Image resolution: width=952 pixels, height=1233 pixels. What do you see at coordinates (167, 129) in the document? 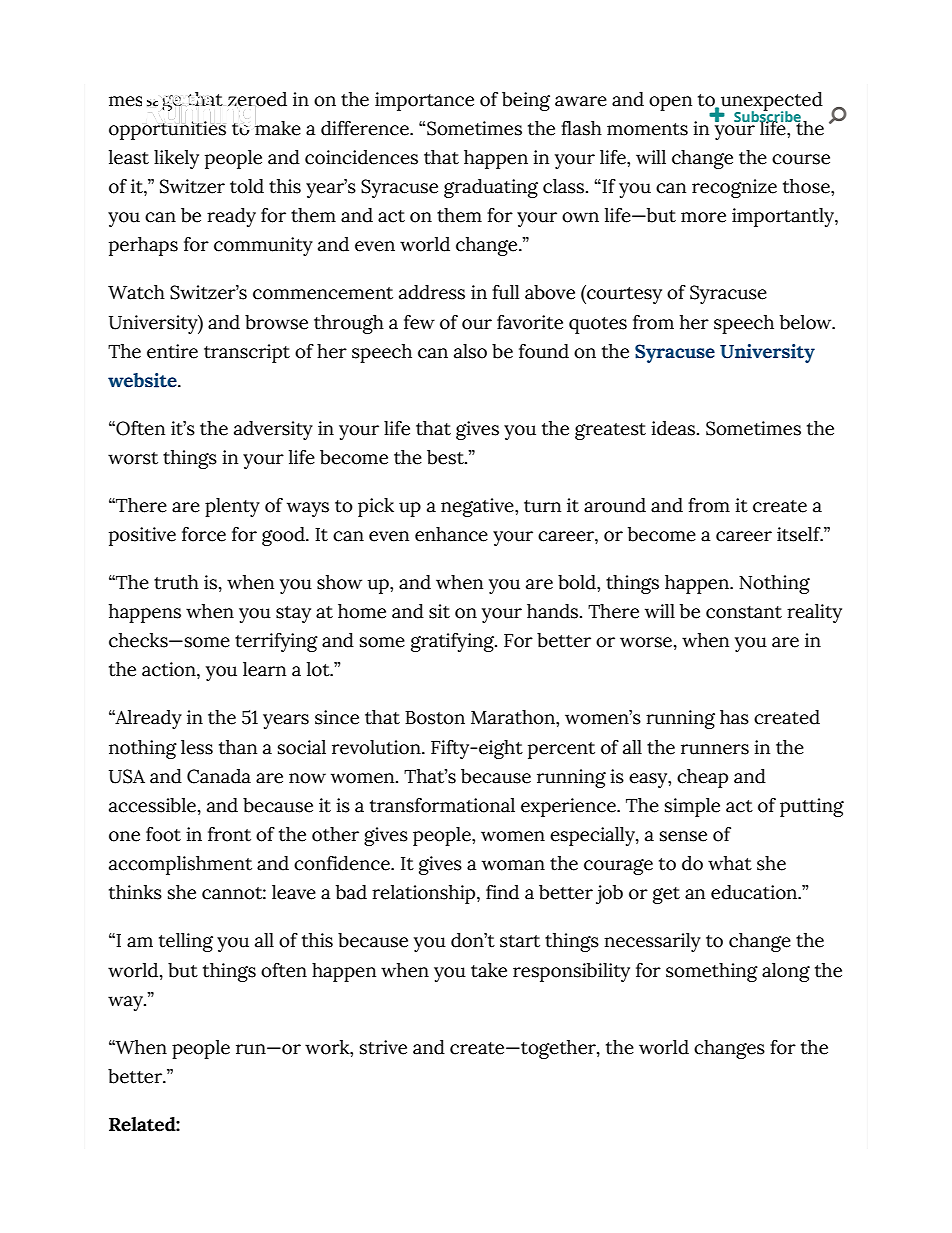
I see `opportunities` at bounding box center [167, 129].
